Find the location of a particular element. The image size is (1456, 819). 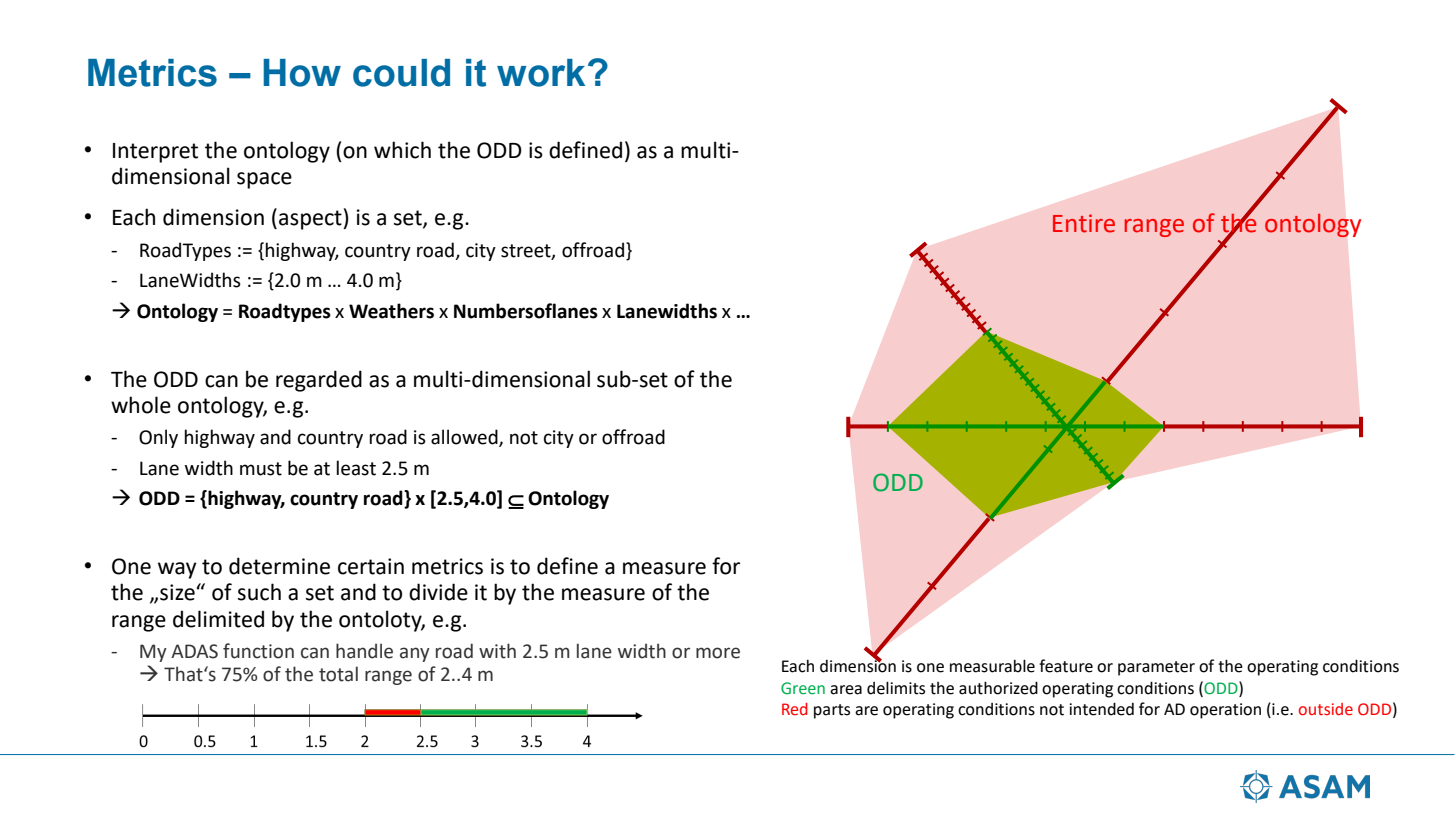

total is located at coordinates (338, 674).
